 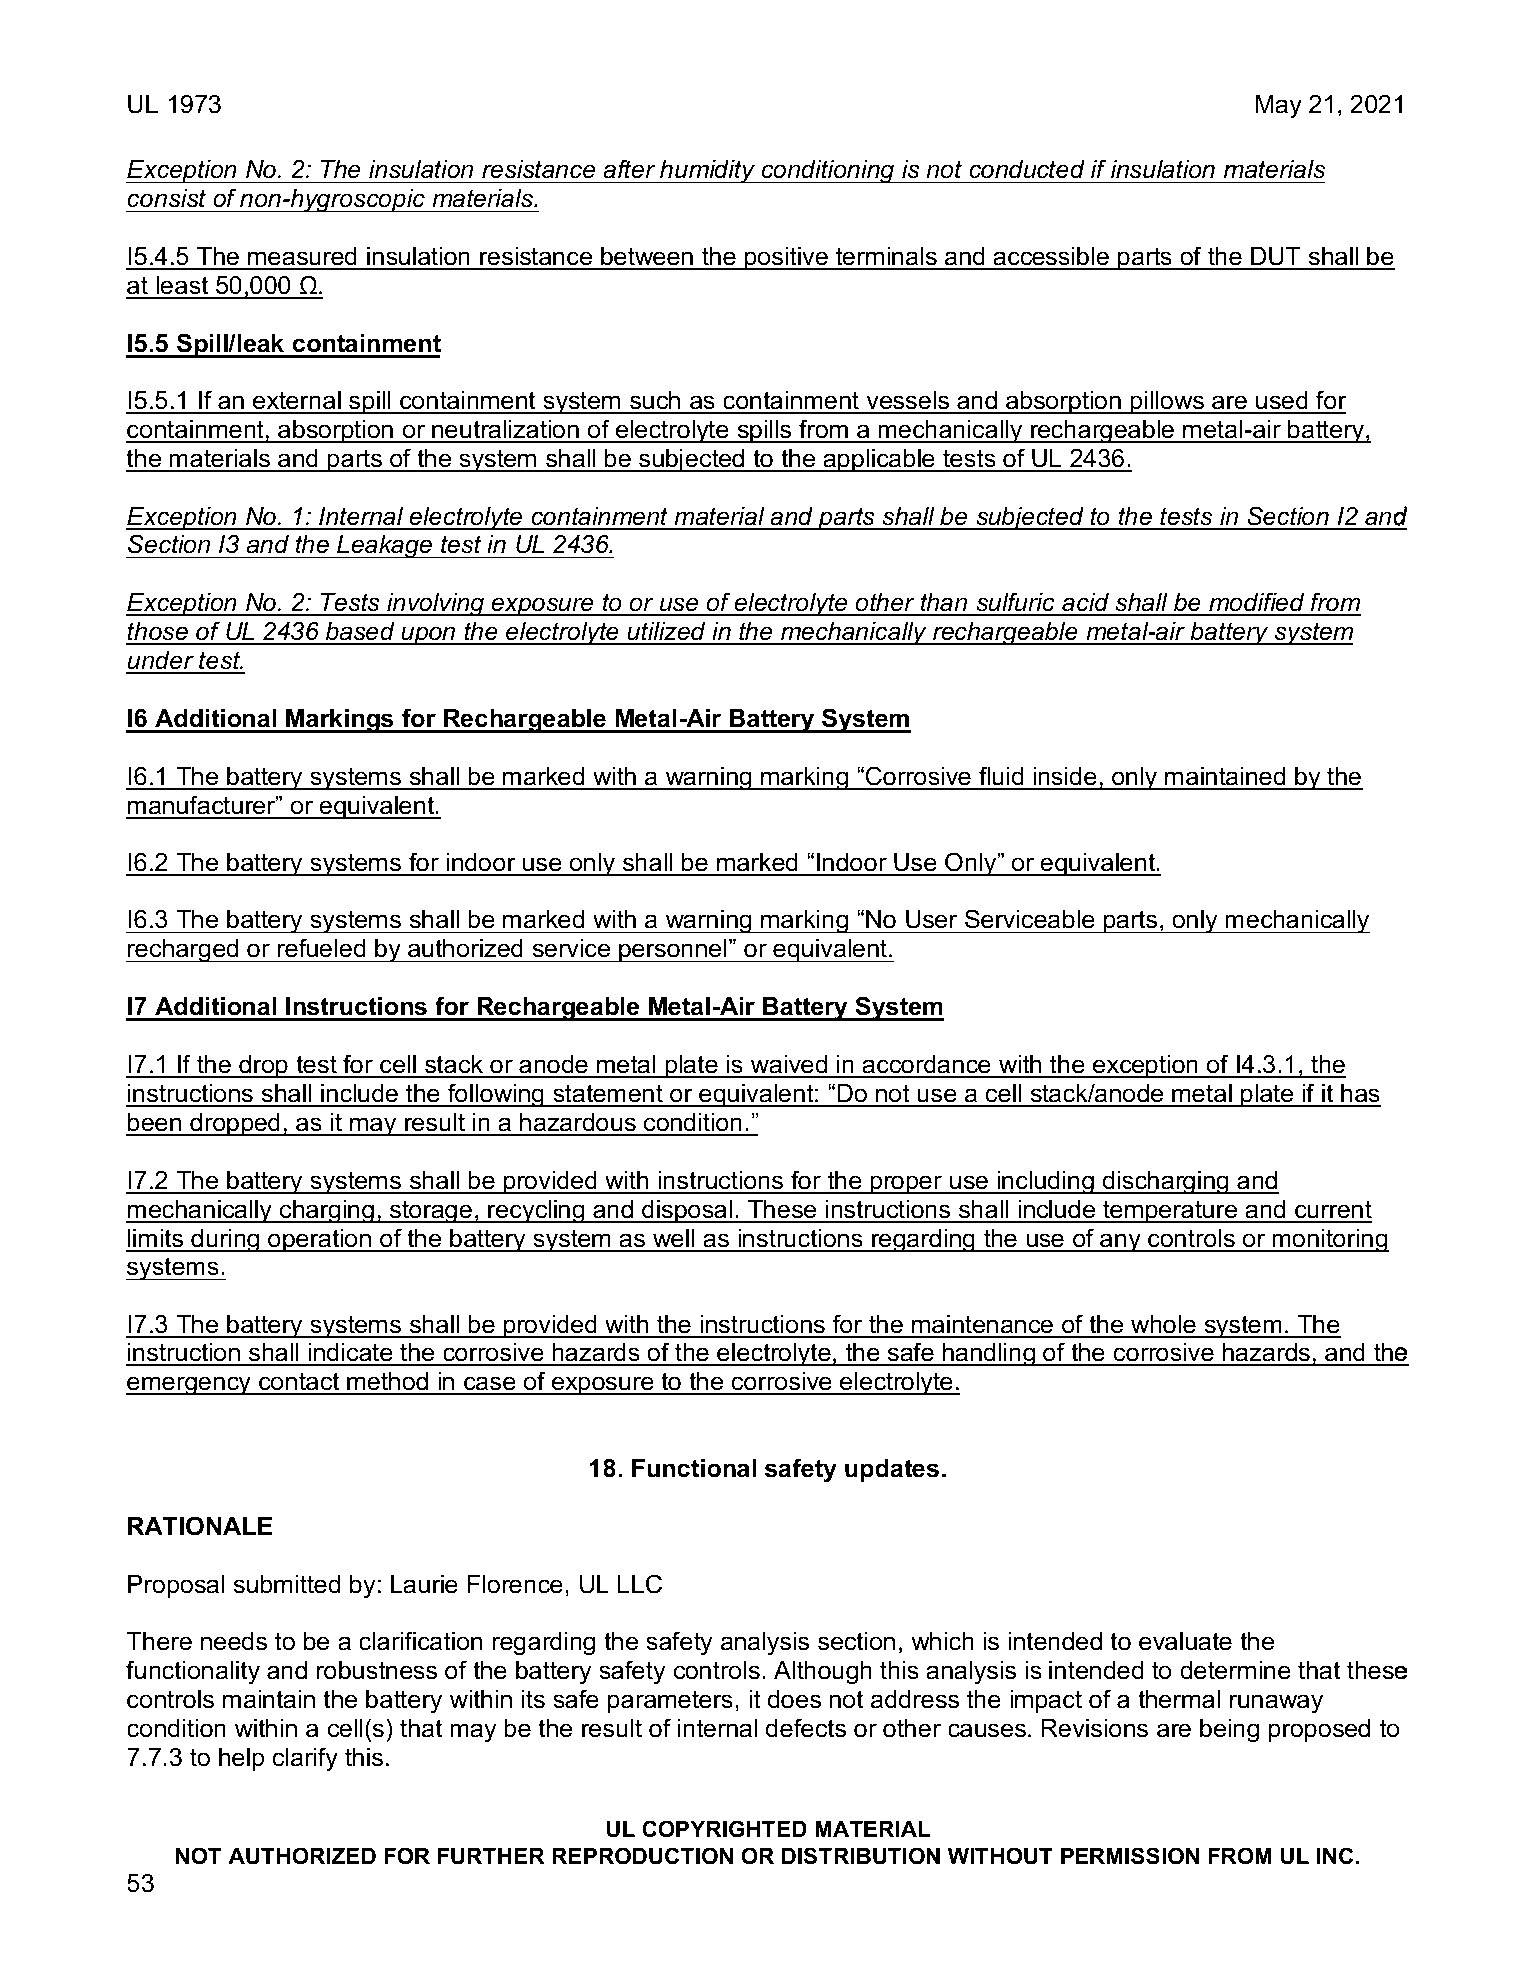 I want to click on refueled, so click(x=322, y=948).
